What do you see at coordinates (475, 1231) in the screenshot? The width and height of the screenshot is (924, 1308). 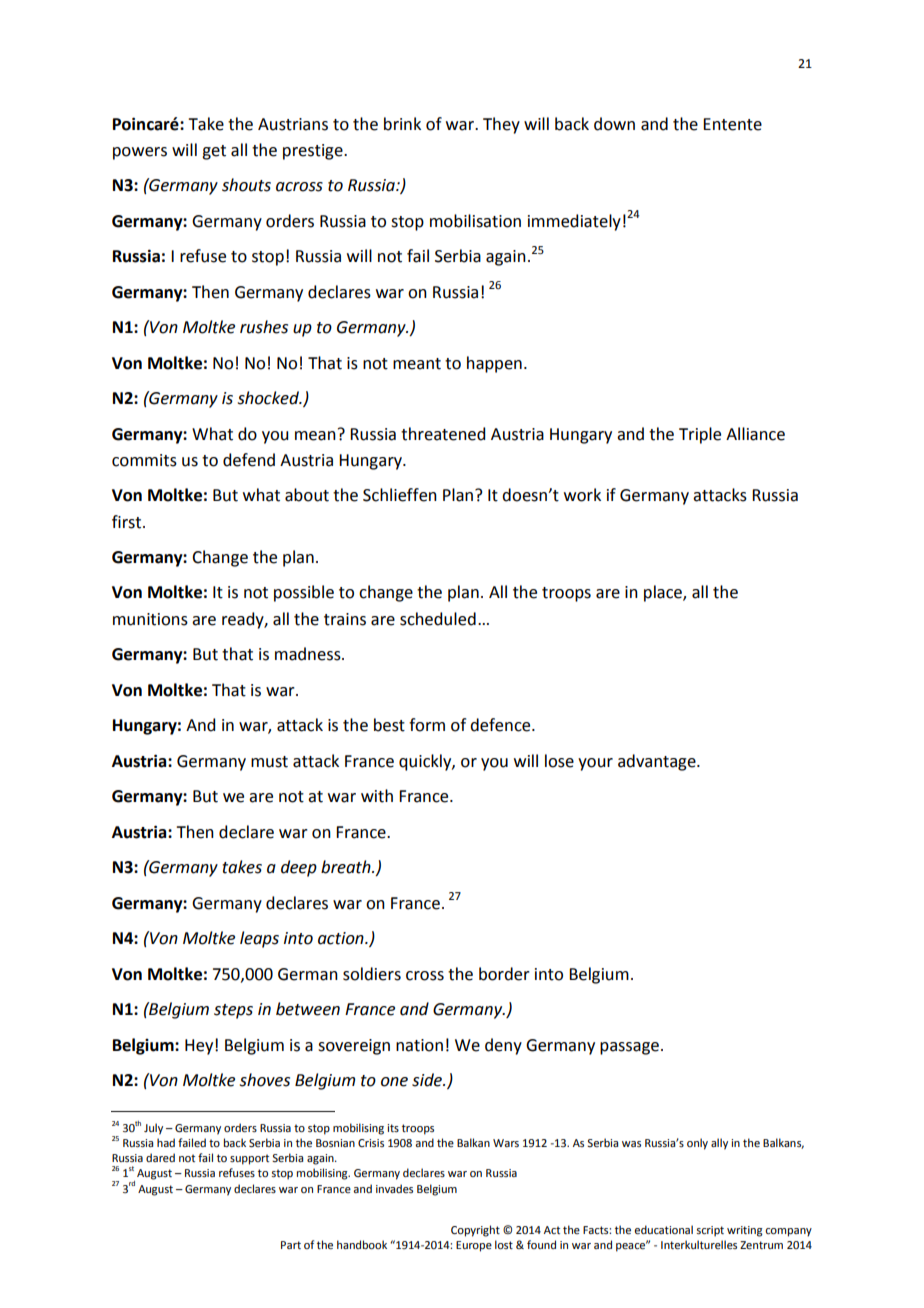 I see `Copyright` at bounding box center [475, 1231].
